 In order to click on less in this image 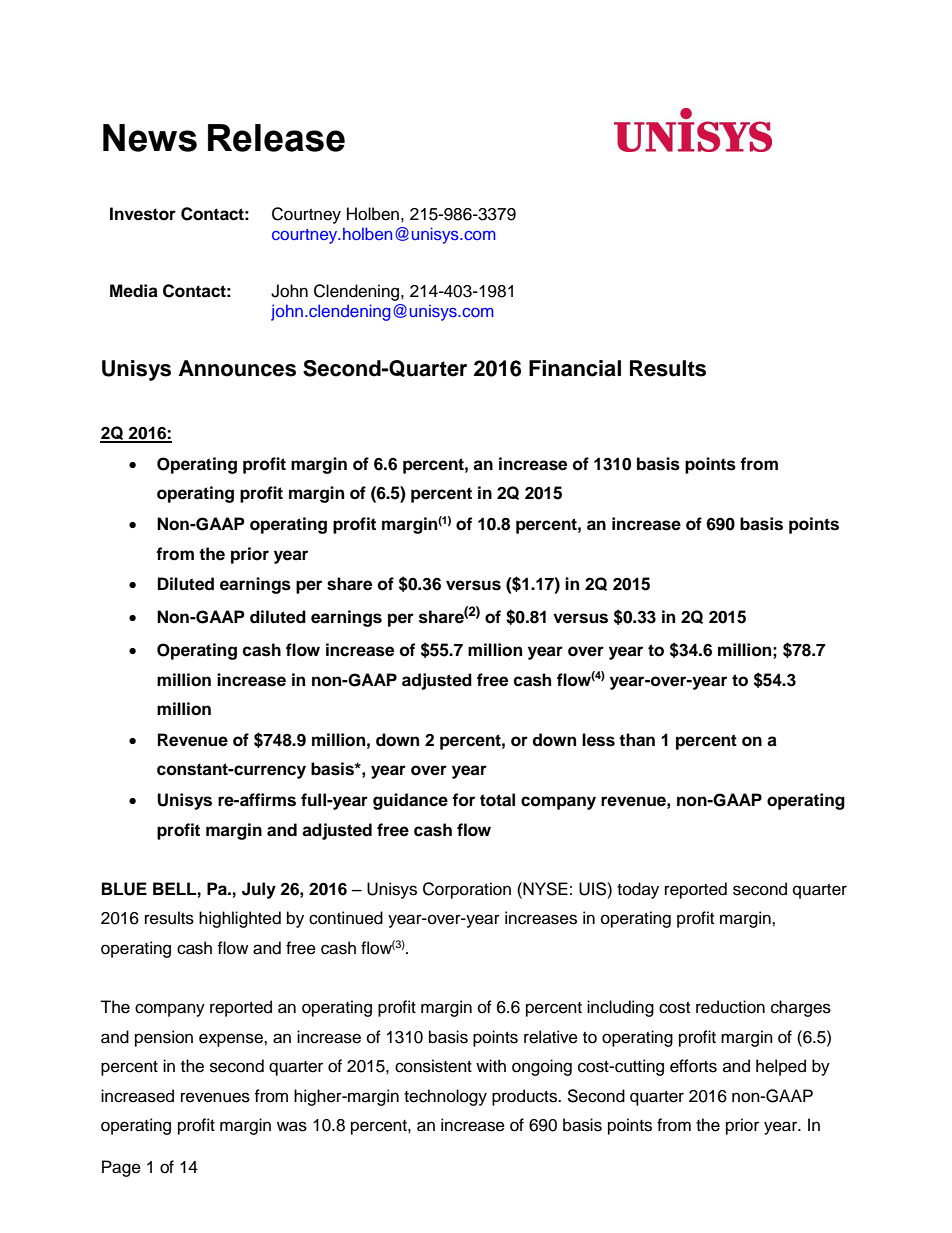, I will do `click(598, 740)`.
